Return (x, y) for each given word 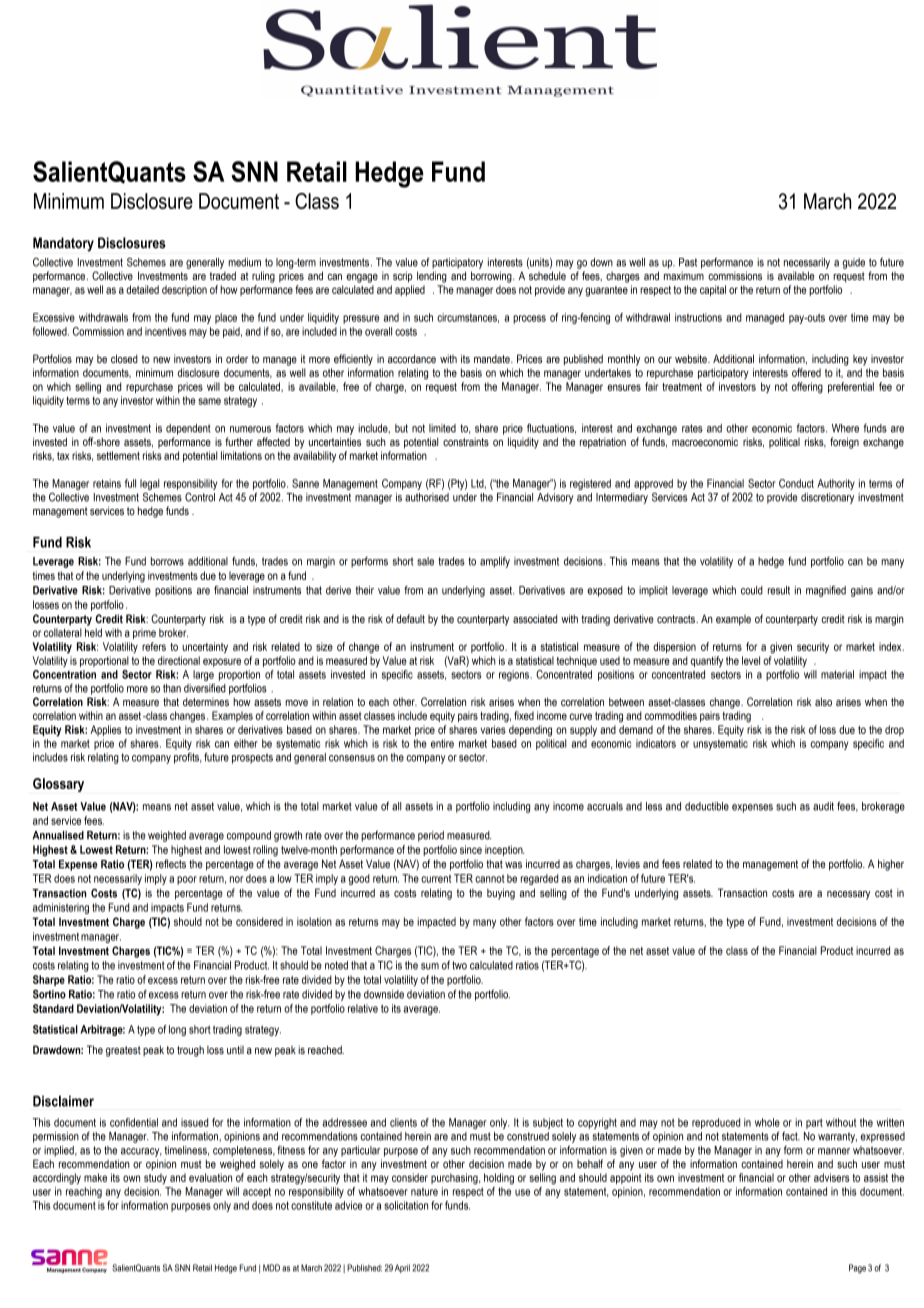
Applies (106, 730)
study (155, 1179)
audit (823, 806)
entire (442, 743)
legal (149, 484)
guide (853, 263)
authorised (427, 497)
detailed (142, 289)
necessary (848, 895)
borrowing (492, 277)
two (459, 965)
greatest (123, 1051)
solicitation (406, 1205)
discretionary (827, 498)
